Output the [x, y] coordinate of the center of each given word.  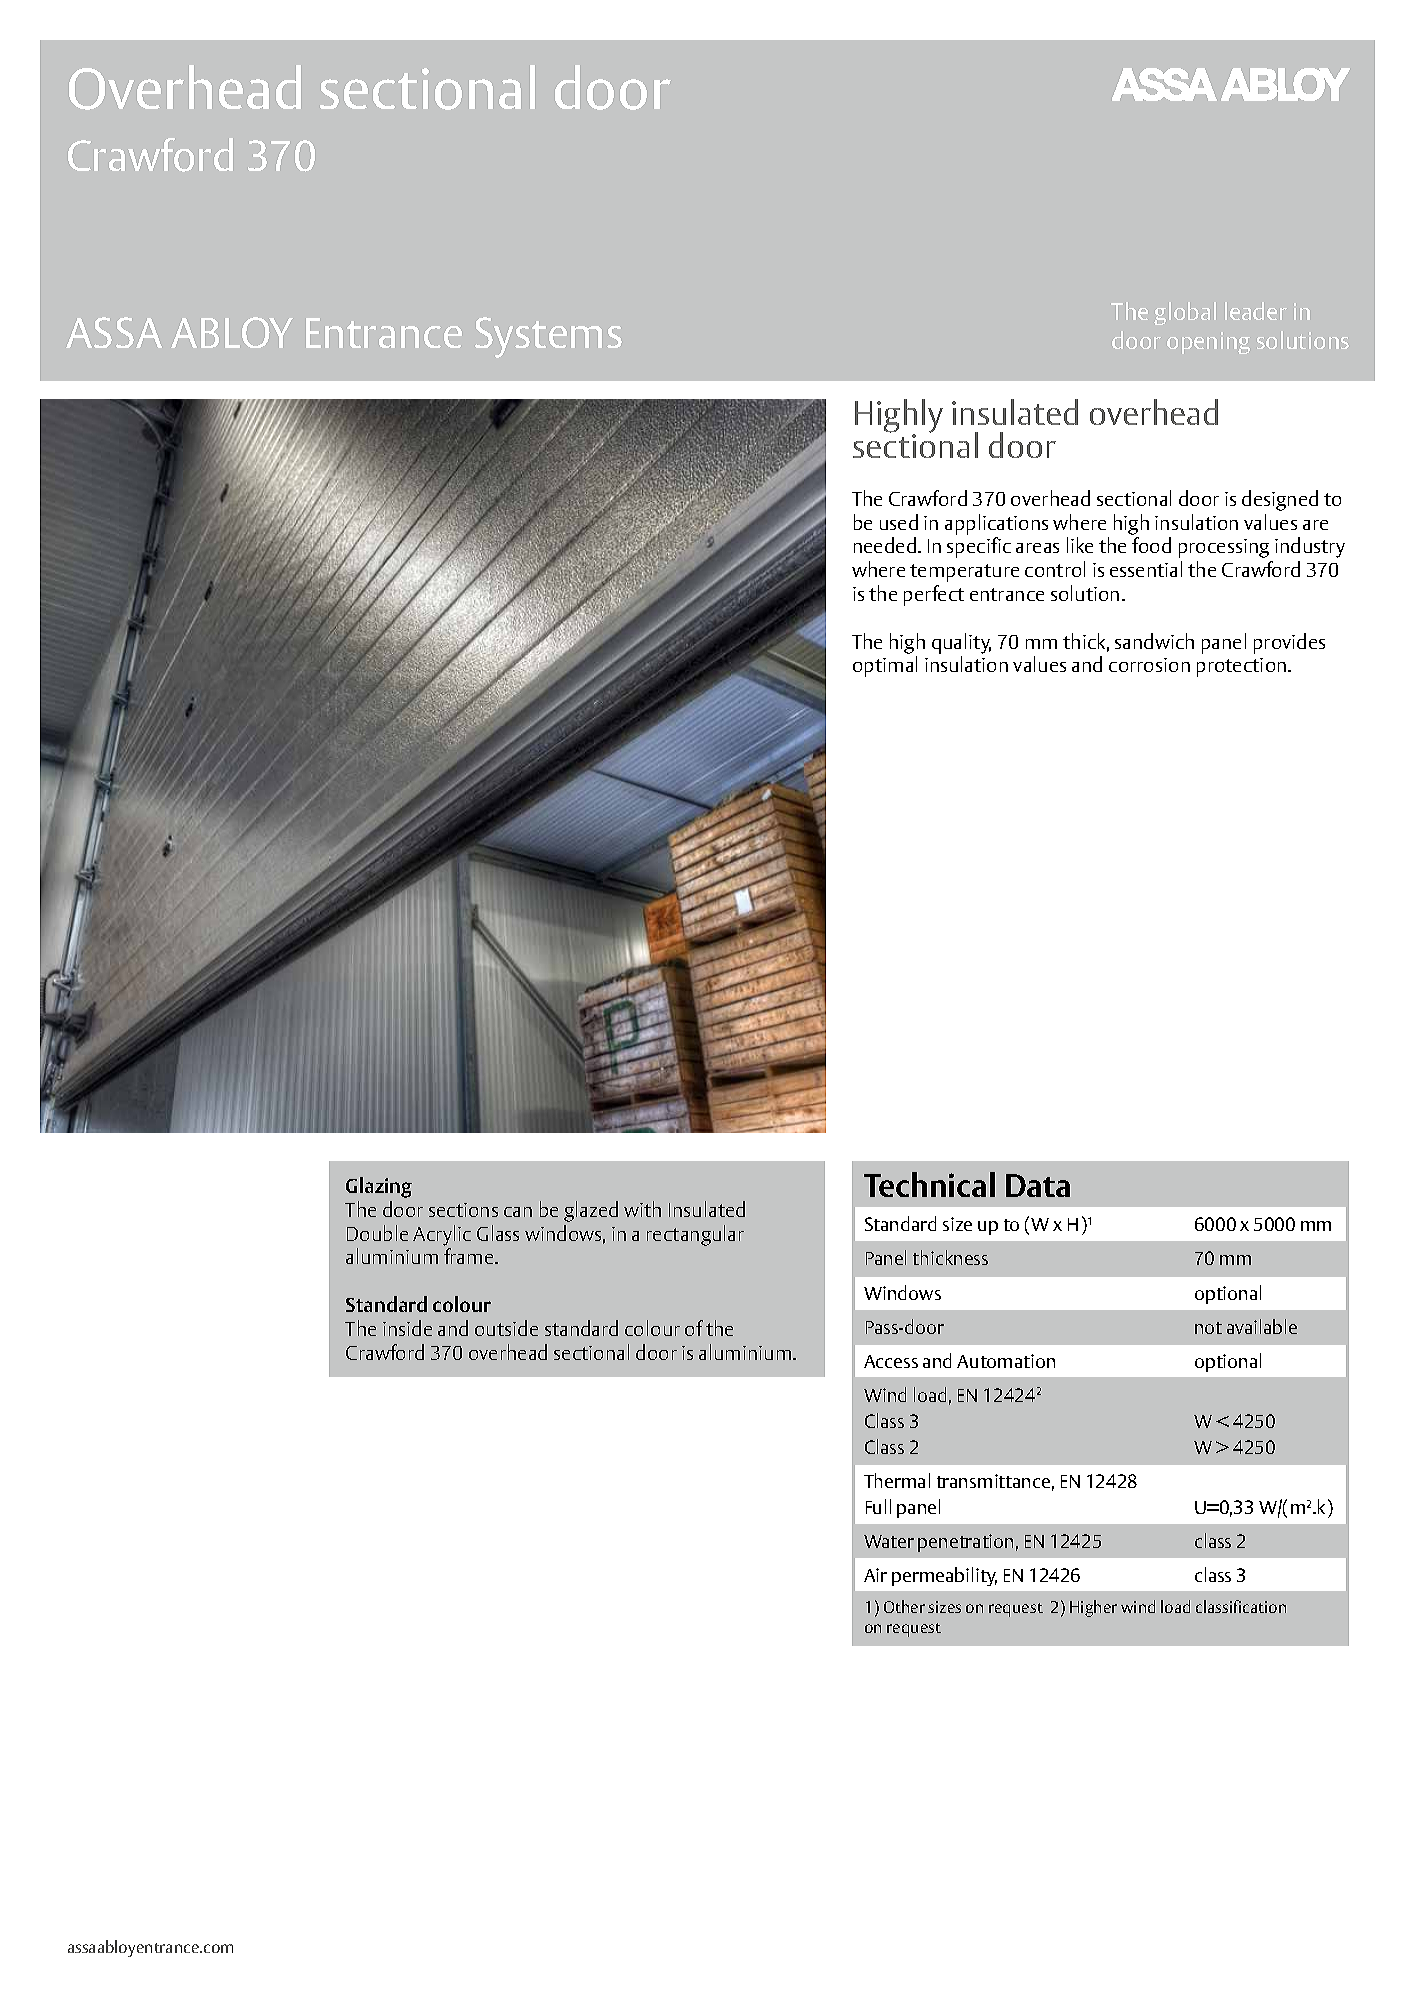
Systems [548, 337]
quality [961, 643]
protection [1243, 667]
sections [463, 1210]
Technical [929, 1184]
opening [1208, 343]
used [899, 522]
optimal [885, 666]
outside [506, 1328]
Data [1038, 1185]
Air [875, 1575]
